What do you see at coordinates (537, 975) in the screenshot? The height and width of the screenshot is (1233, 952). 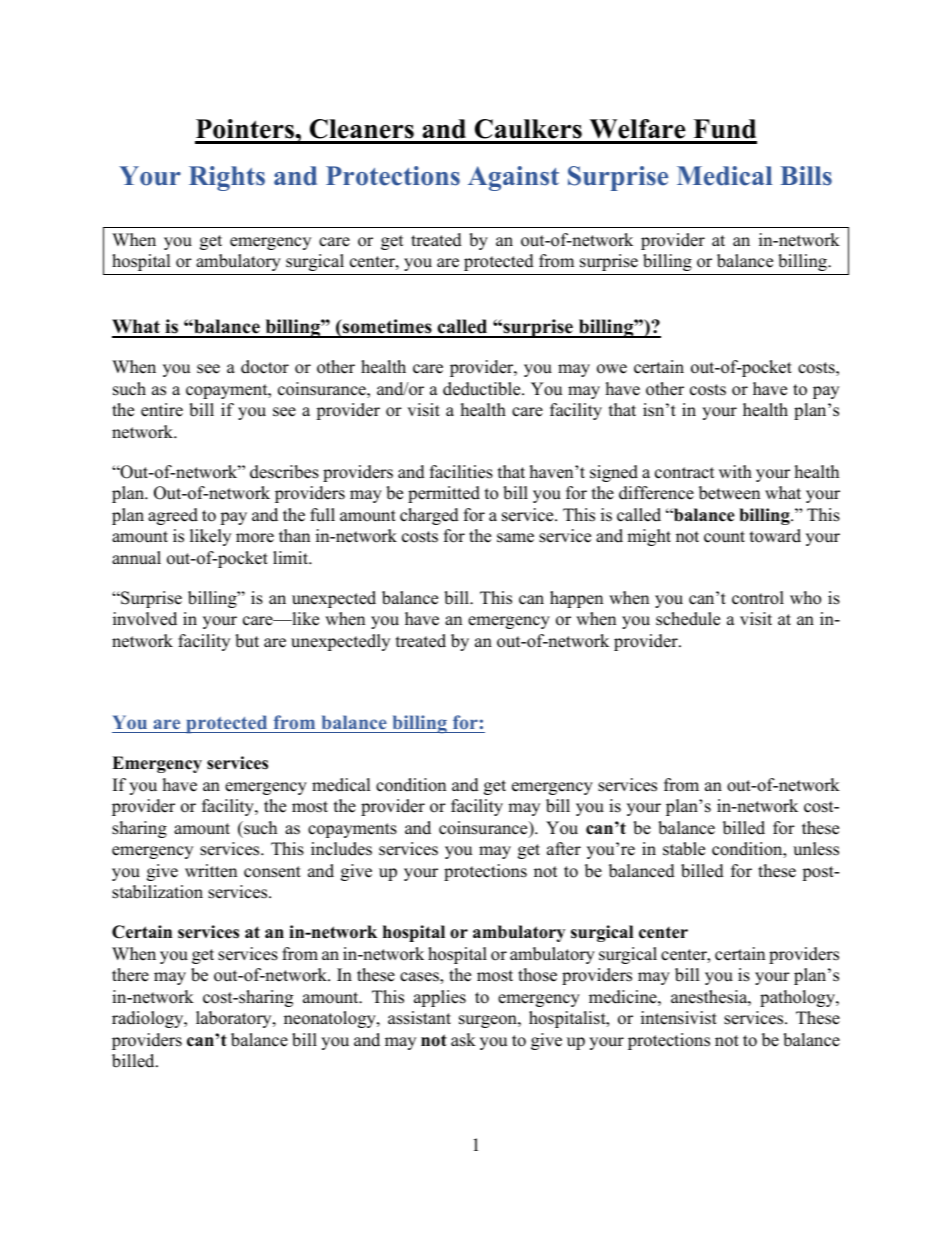 I see `those` at bounding box center [537, 975].
